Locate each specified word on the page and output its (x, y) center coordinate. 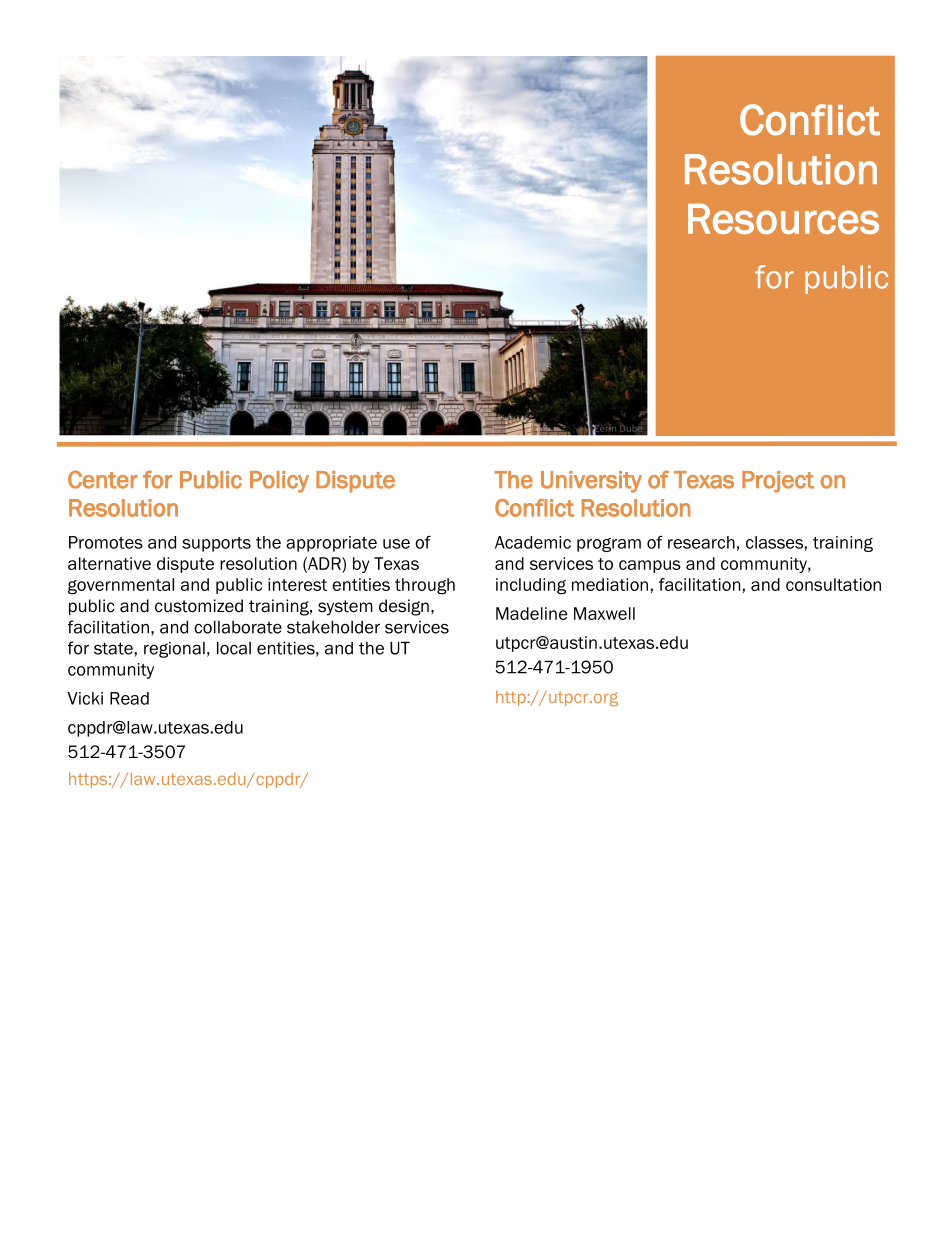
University (591, 482)
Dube (631, 428)
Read (129, 698)
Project (778, 482)
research (701, 542)
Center (103, 479)
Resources (783, 218)
